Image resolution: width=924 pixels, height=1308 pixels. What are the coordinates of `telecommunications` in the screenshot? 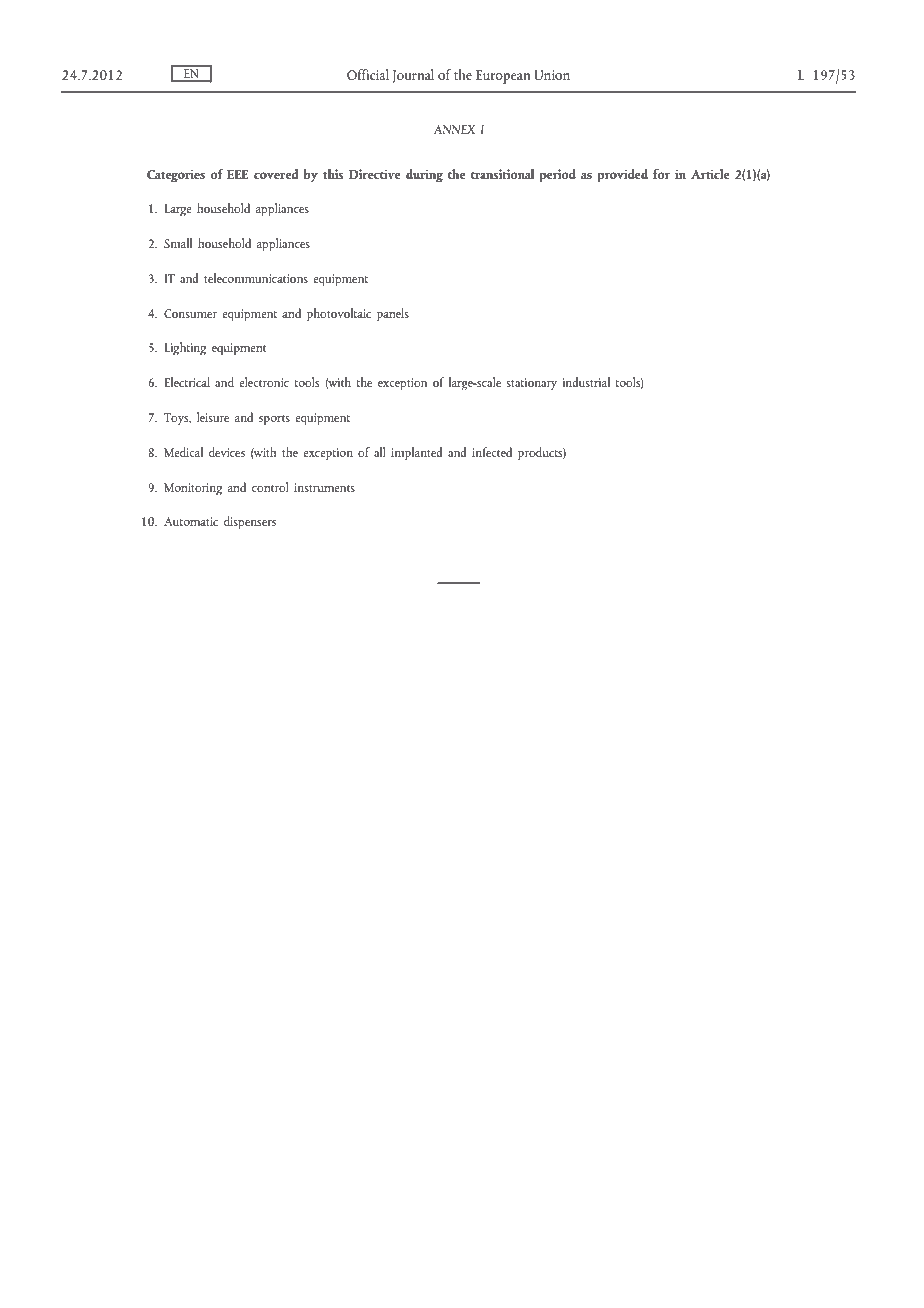 It's located at (256, 278).
